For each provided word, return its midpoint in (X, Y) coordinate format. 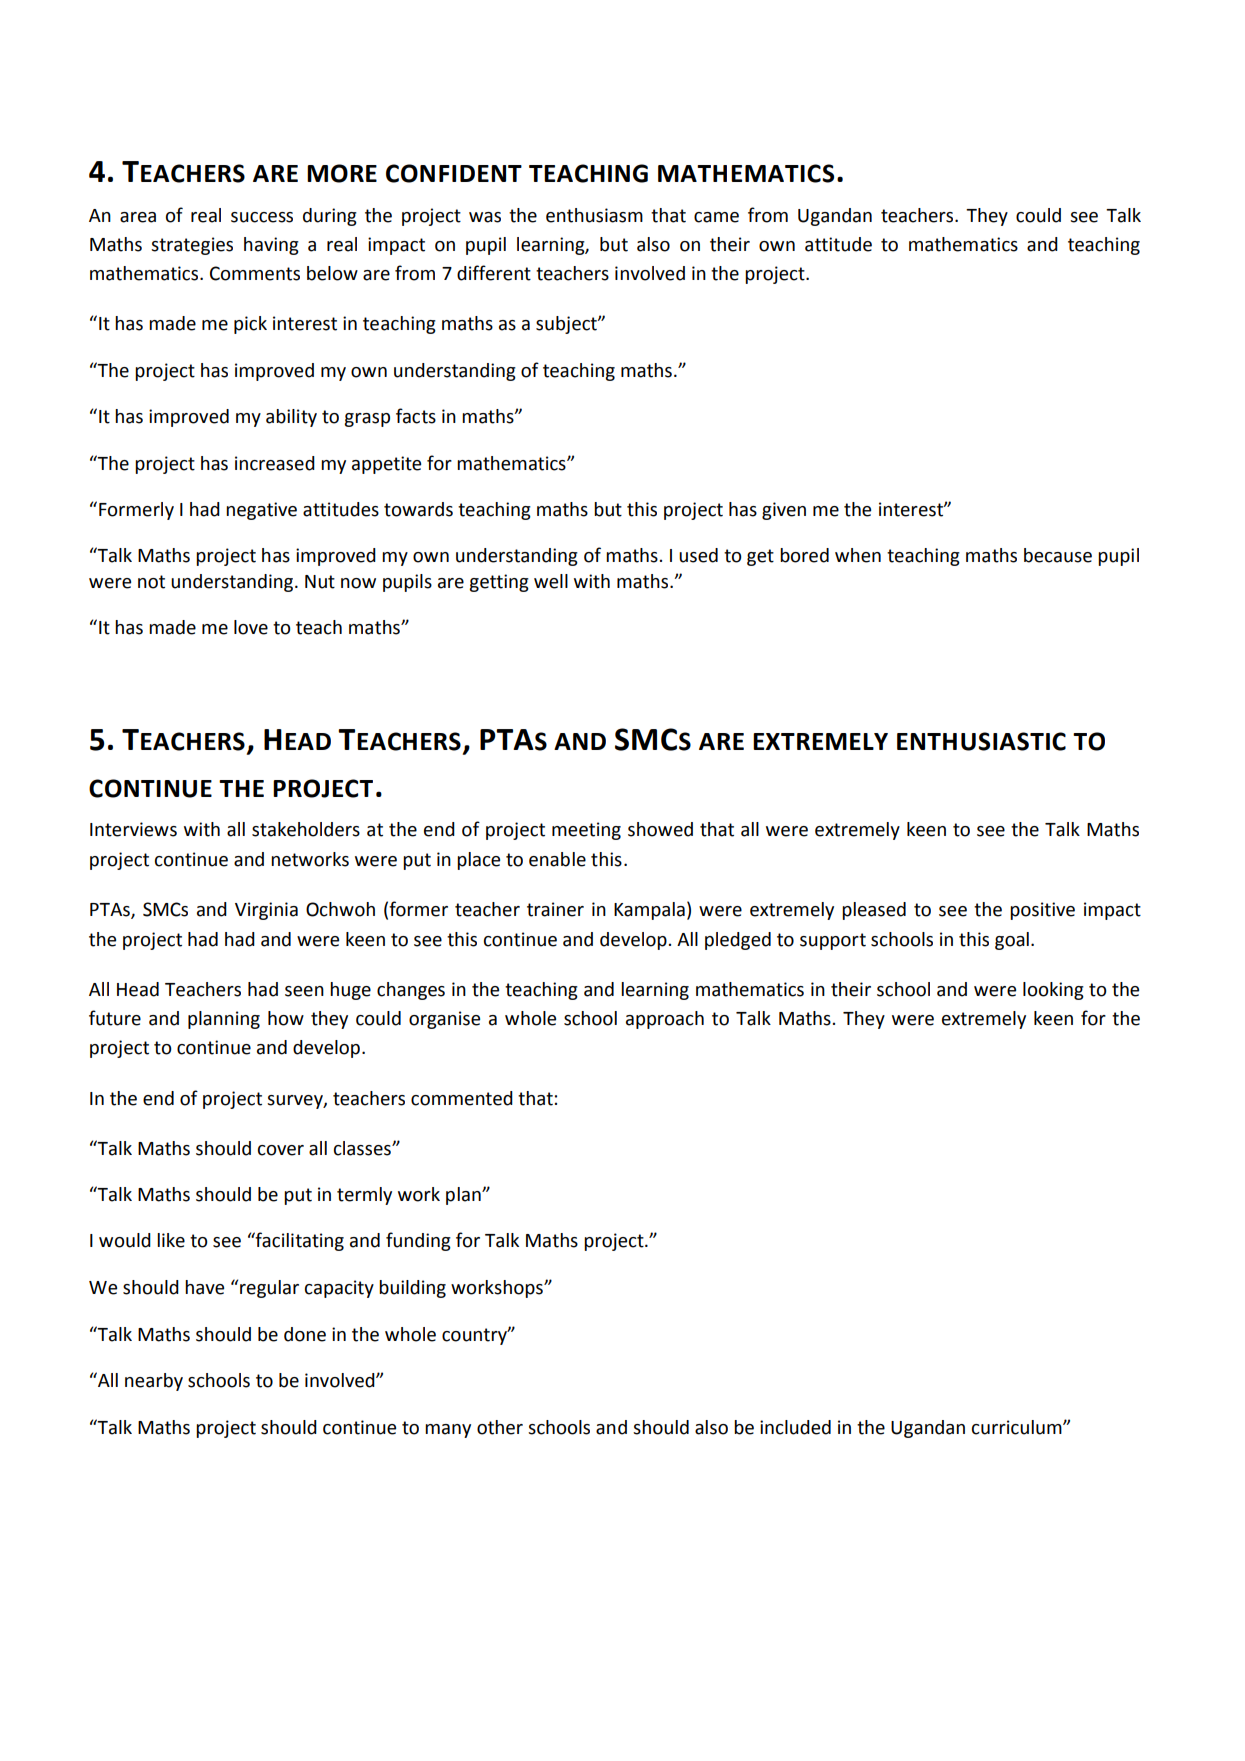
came (716, 217)
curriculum (1018, 1427)
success (262, 217)
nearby (154, 1382)
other (500, 1427)
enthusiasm (594, 215)
